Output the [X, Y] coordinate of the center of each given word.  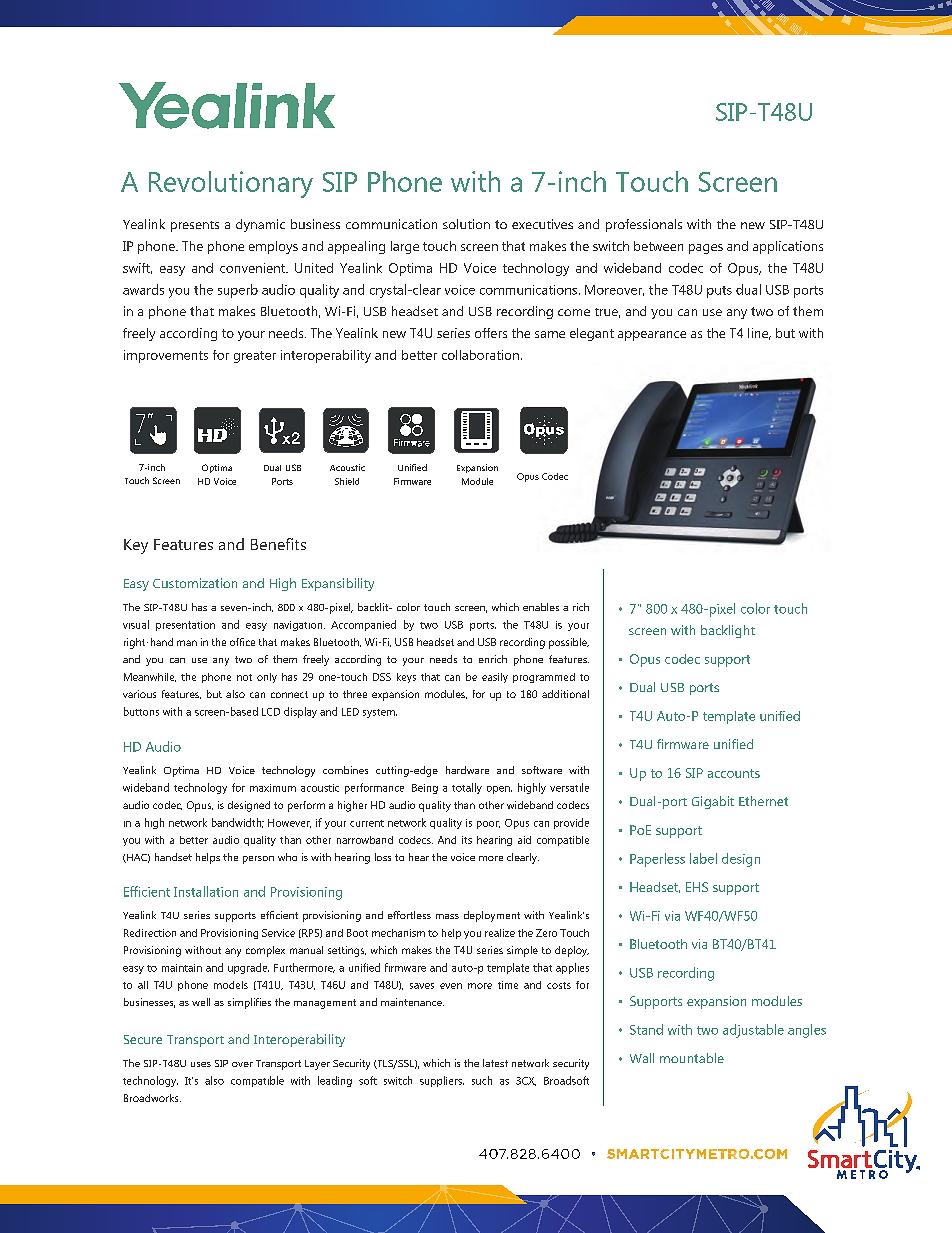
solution [466, 224]
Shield [347, 481]
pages [706, 249]
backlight [728, 631]
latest [495, 1063]
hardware [467, 770]
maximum [273, 788]
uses [201, 1064]
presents [195, 226]
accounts [734, 773]
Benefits [278, 544]
